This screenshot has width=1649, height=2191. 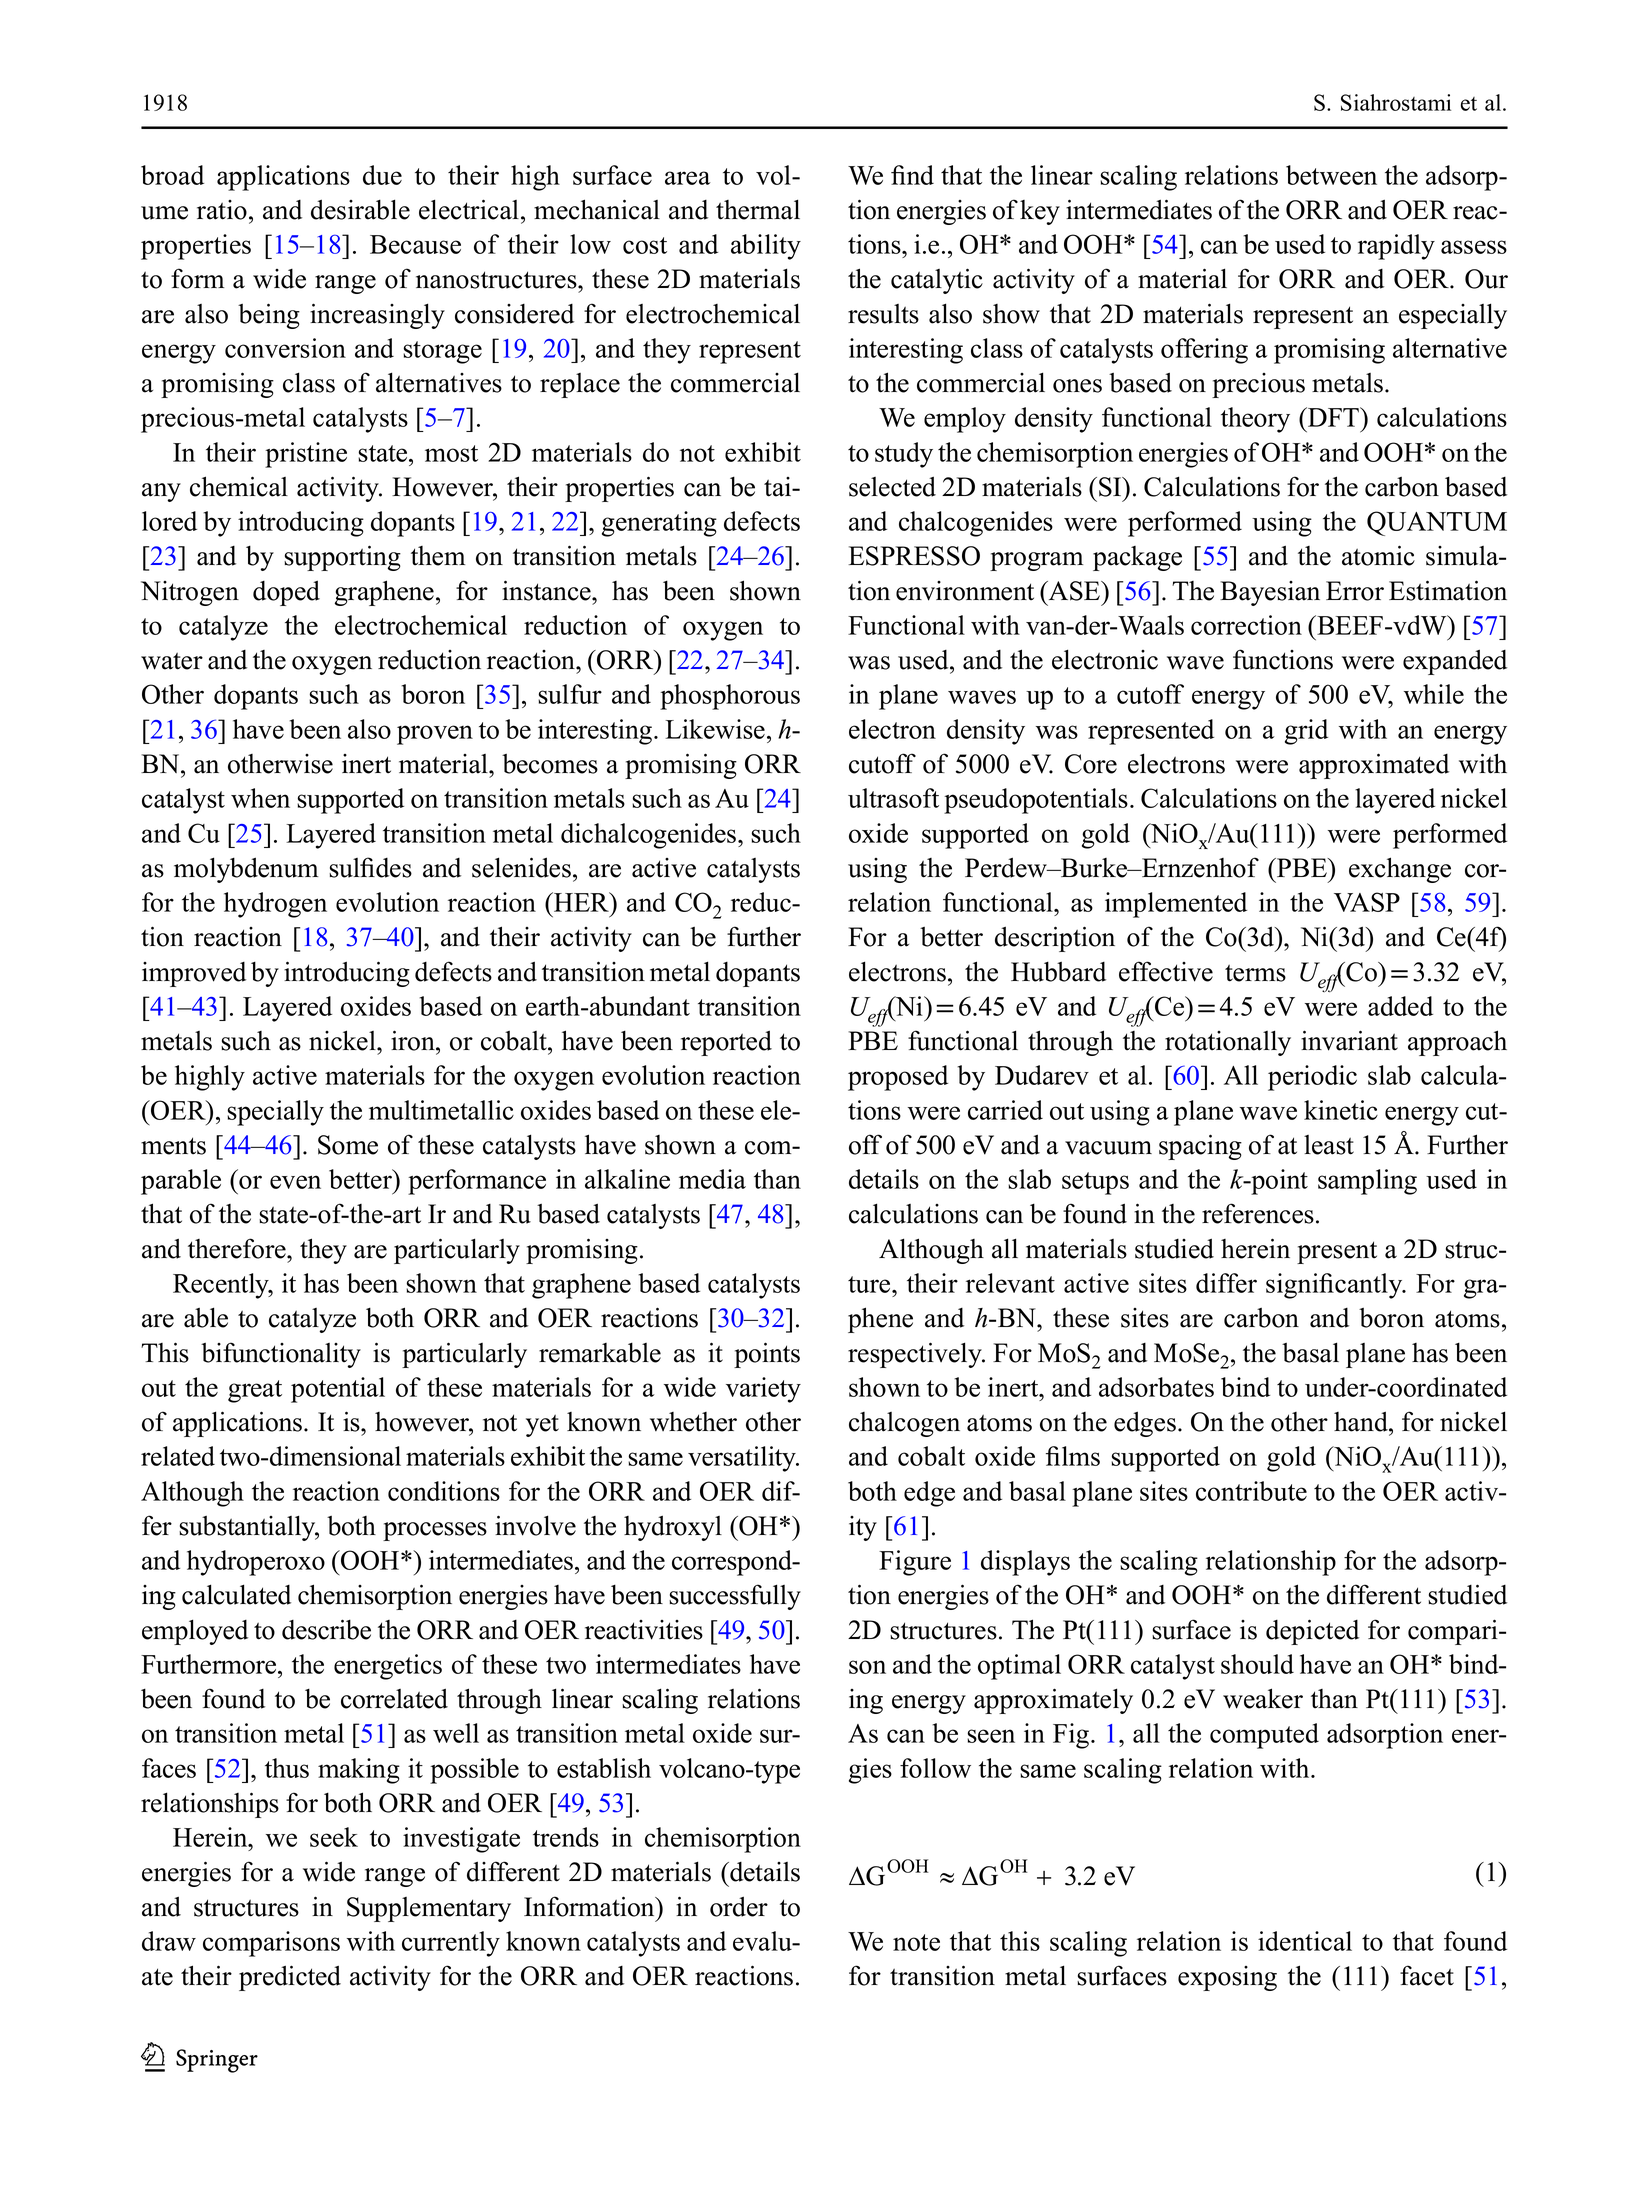 What do you see at coordinates (766, 247) in the screenshot?
I see `ability` at bounding box center [766, 247].
